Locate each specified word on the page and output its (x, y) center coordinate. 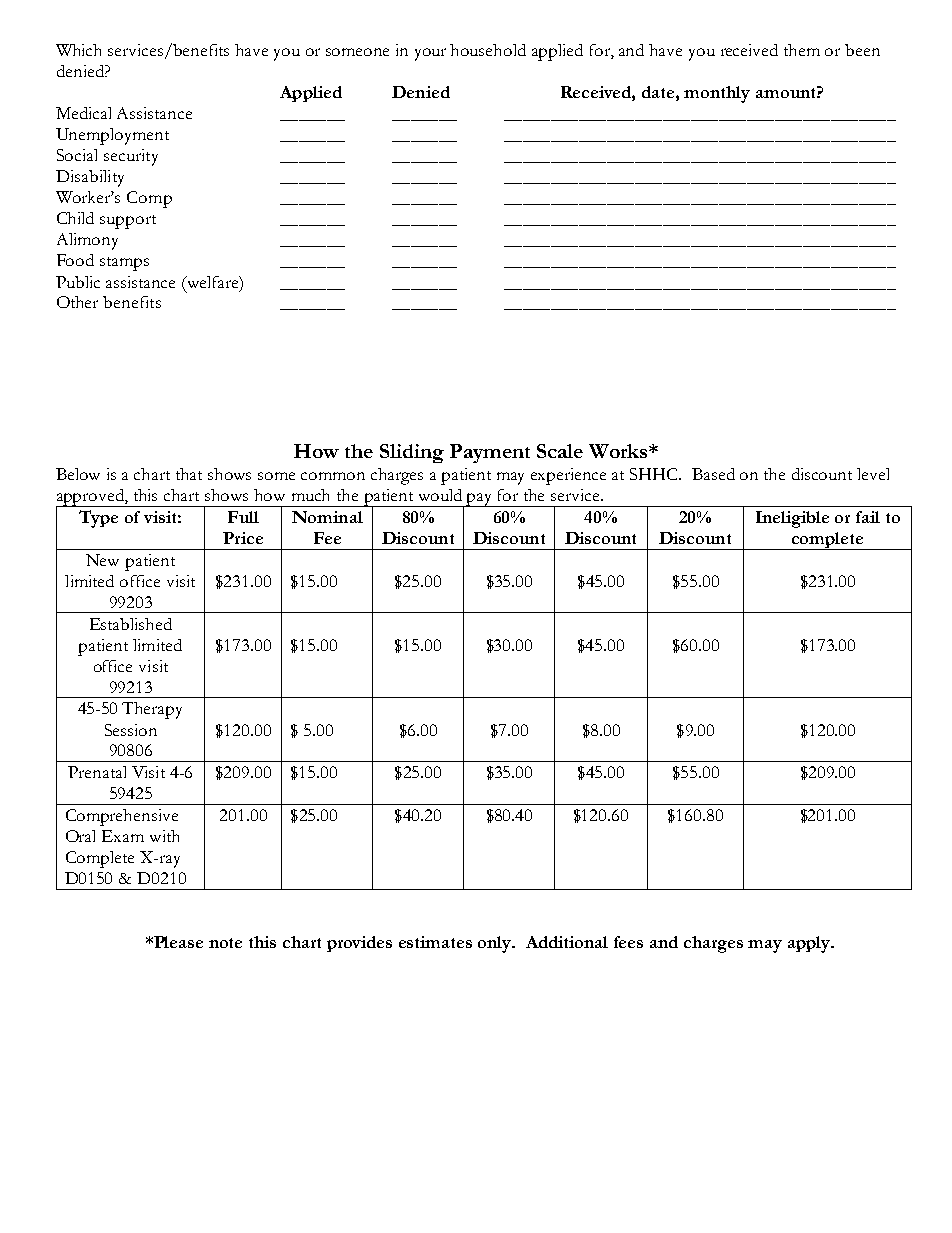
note (225, 943)
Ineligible (792, 519)
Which (78, 50)
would (440, 495)
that (189, 474)
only (496, 944)
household (488, 50)
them (802, 50)
